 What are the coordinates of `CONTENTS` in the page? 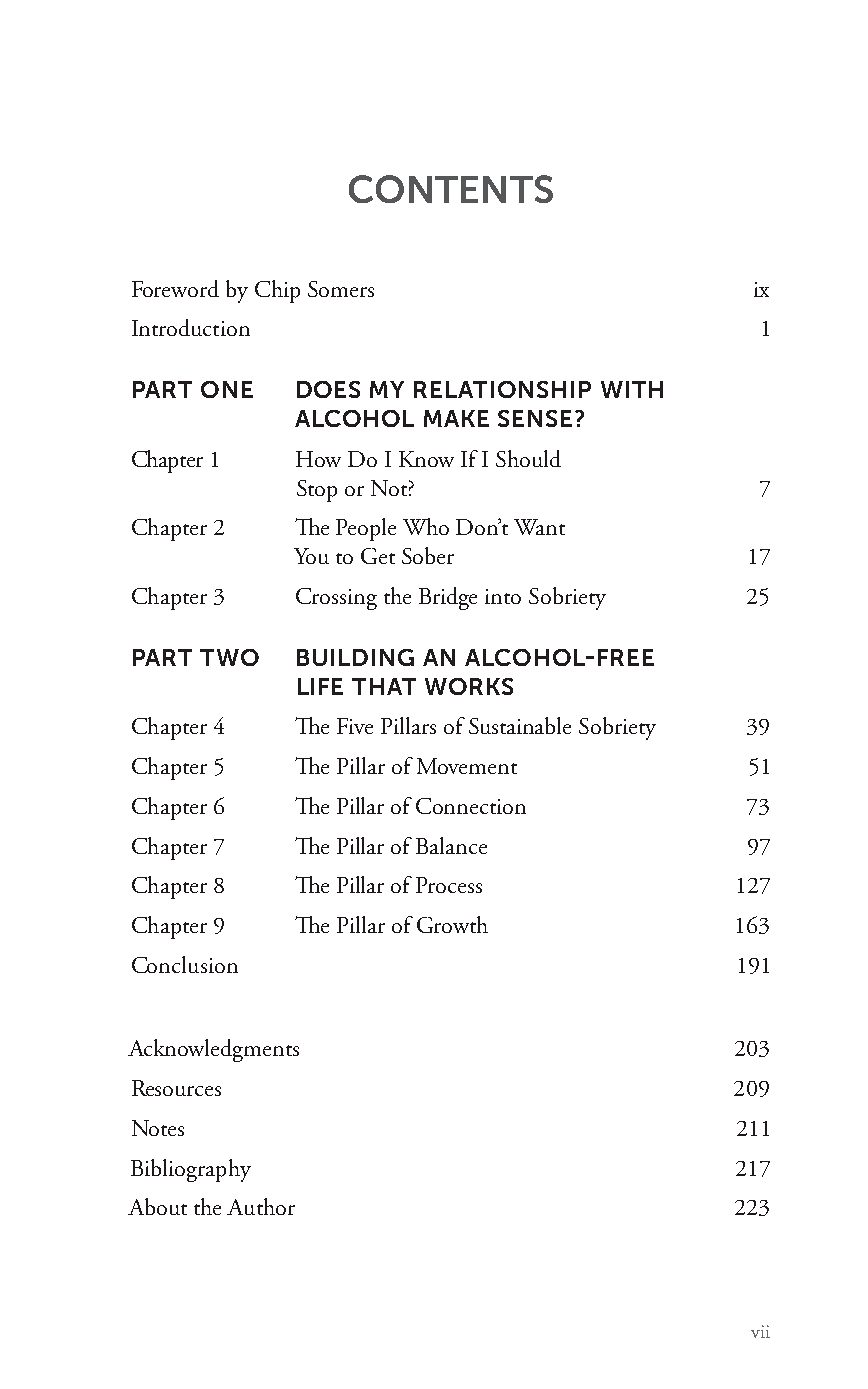 It's located at (451, 189).
